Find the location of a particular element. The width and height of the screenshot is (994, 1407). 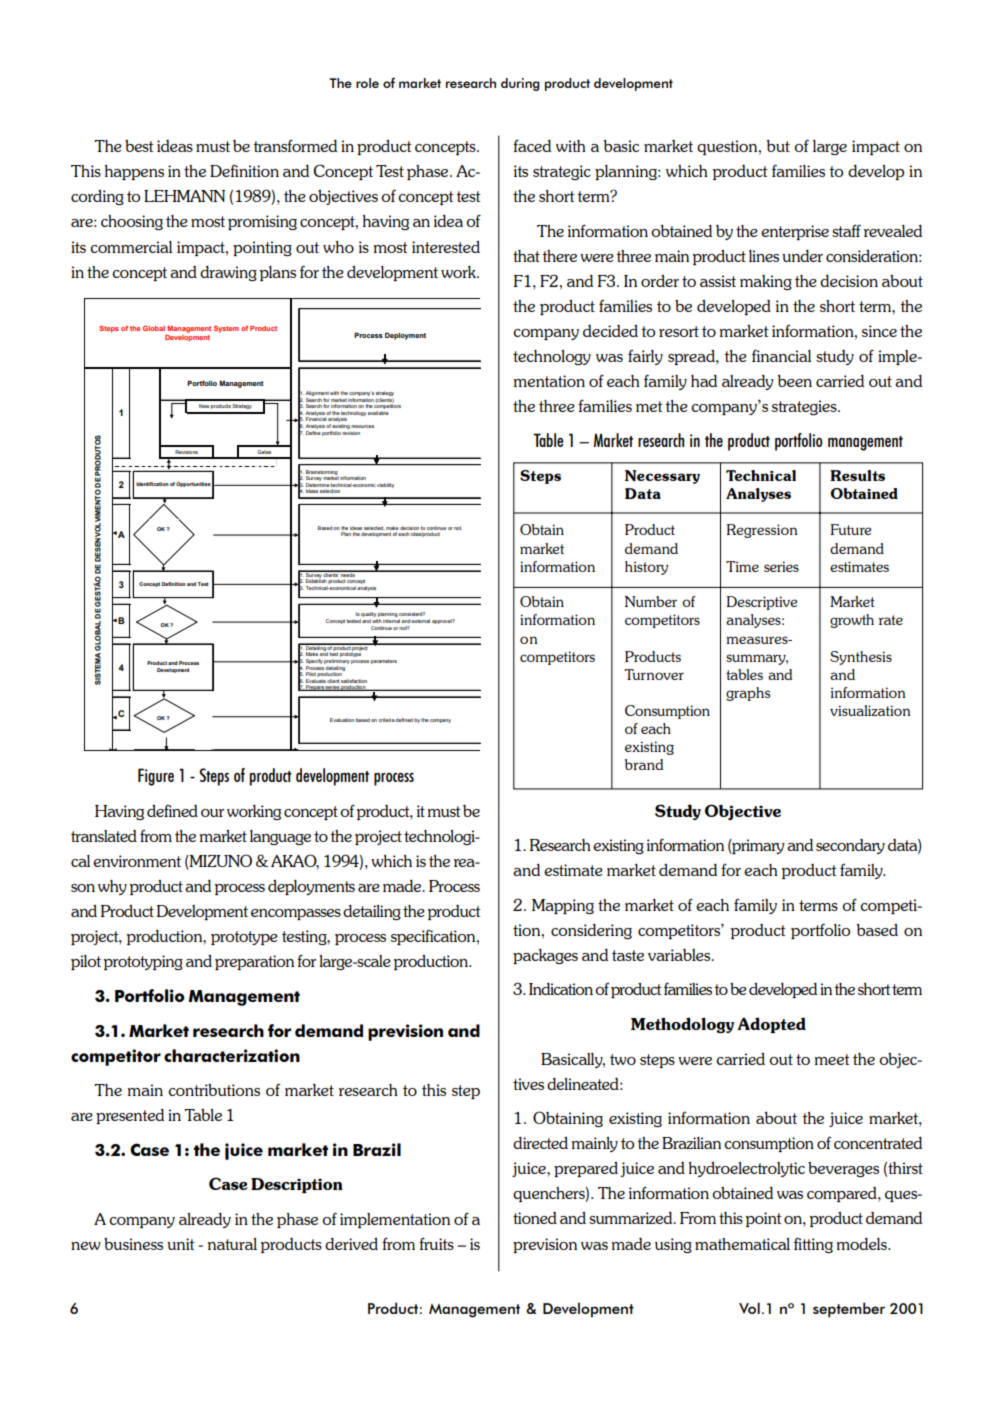

fruits is located at coordinates (436, 1243).
